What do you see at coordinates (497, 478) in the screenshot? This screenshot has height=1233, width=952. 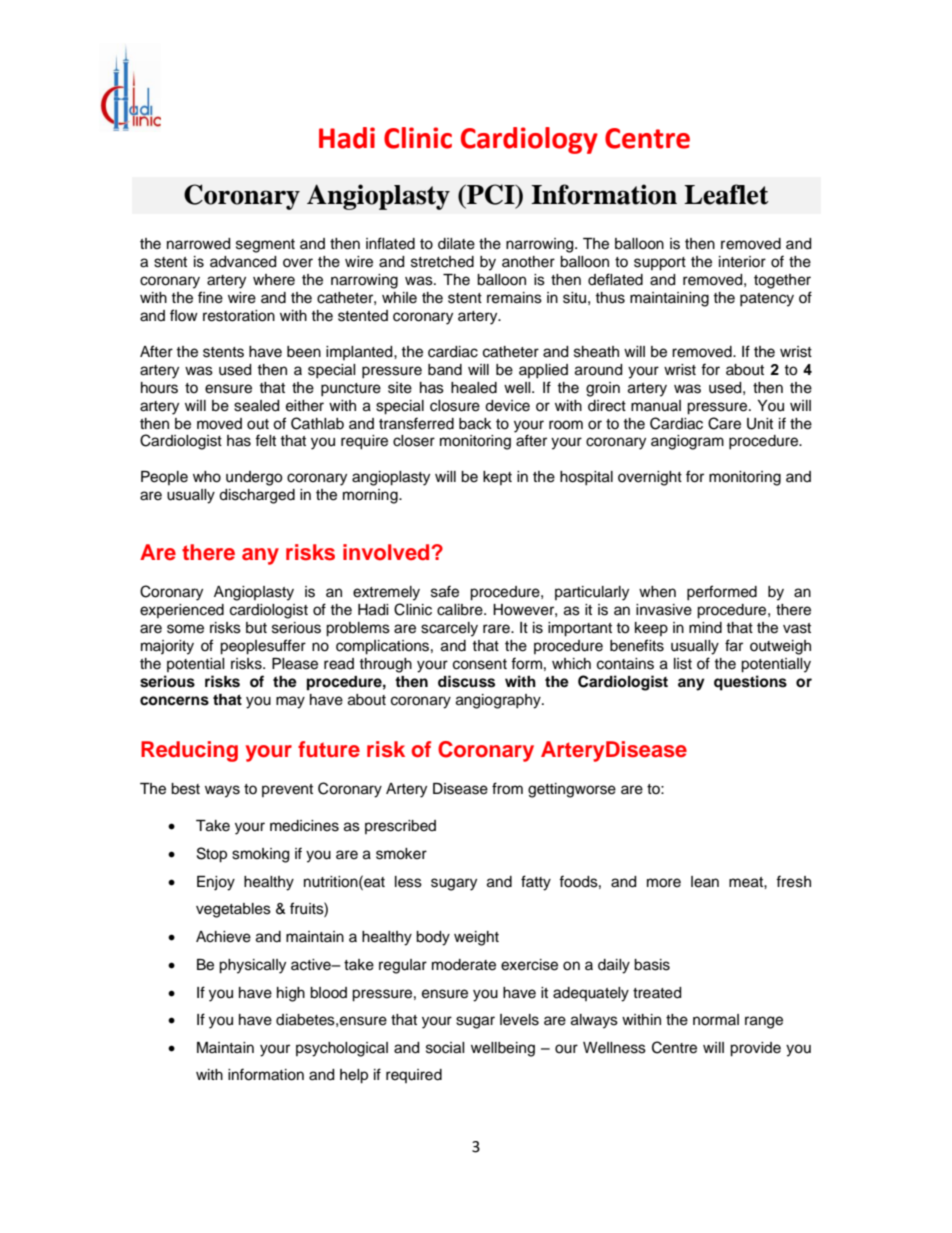 I see `kept` at bounding box center [497, 478].
